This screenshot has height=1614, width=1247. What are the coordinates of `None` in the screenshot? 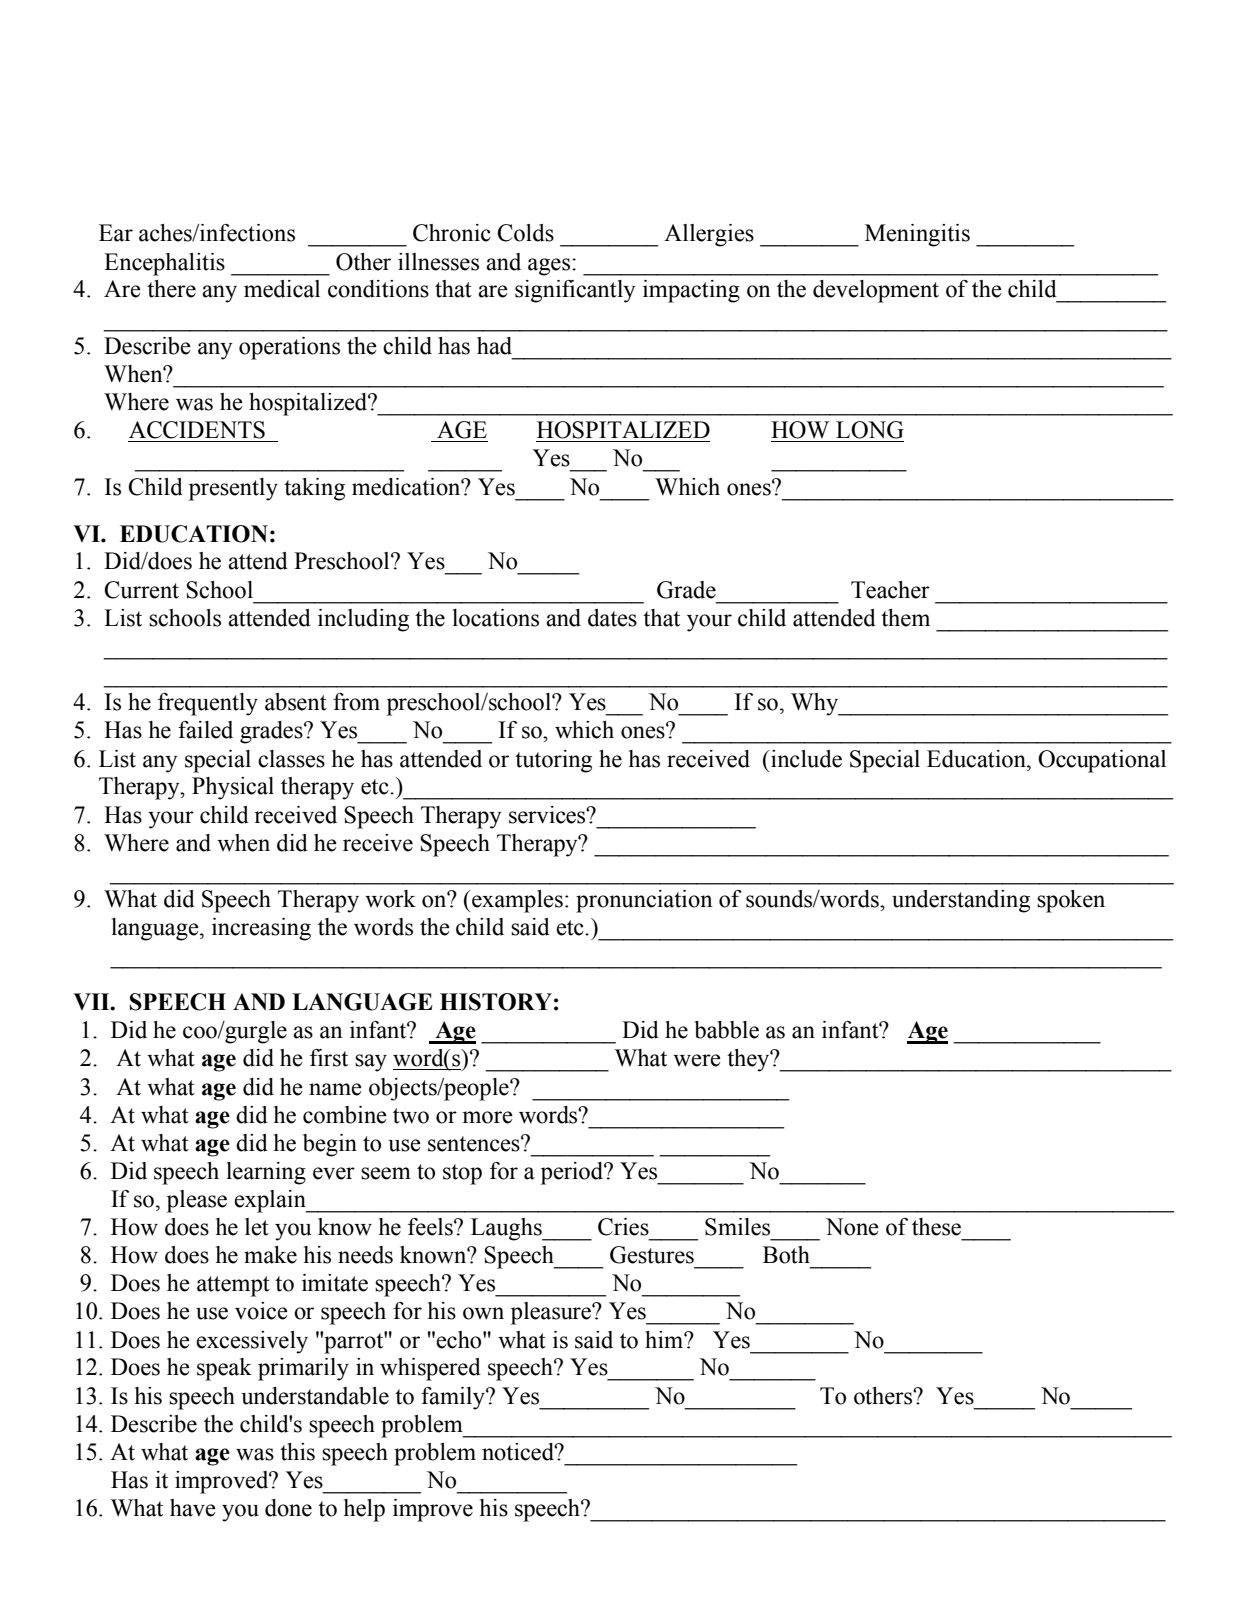 It's located at (852, 1227).
